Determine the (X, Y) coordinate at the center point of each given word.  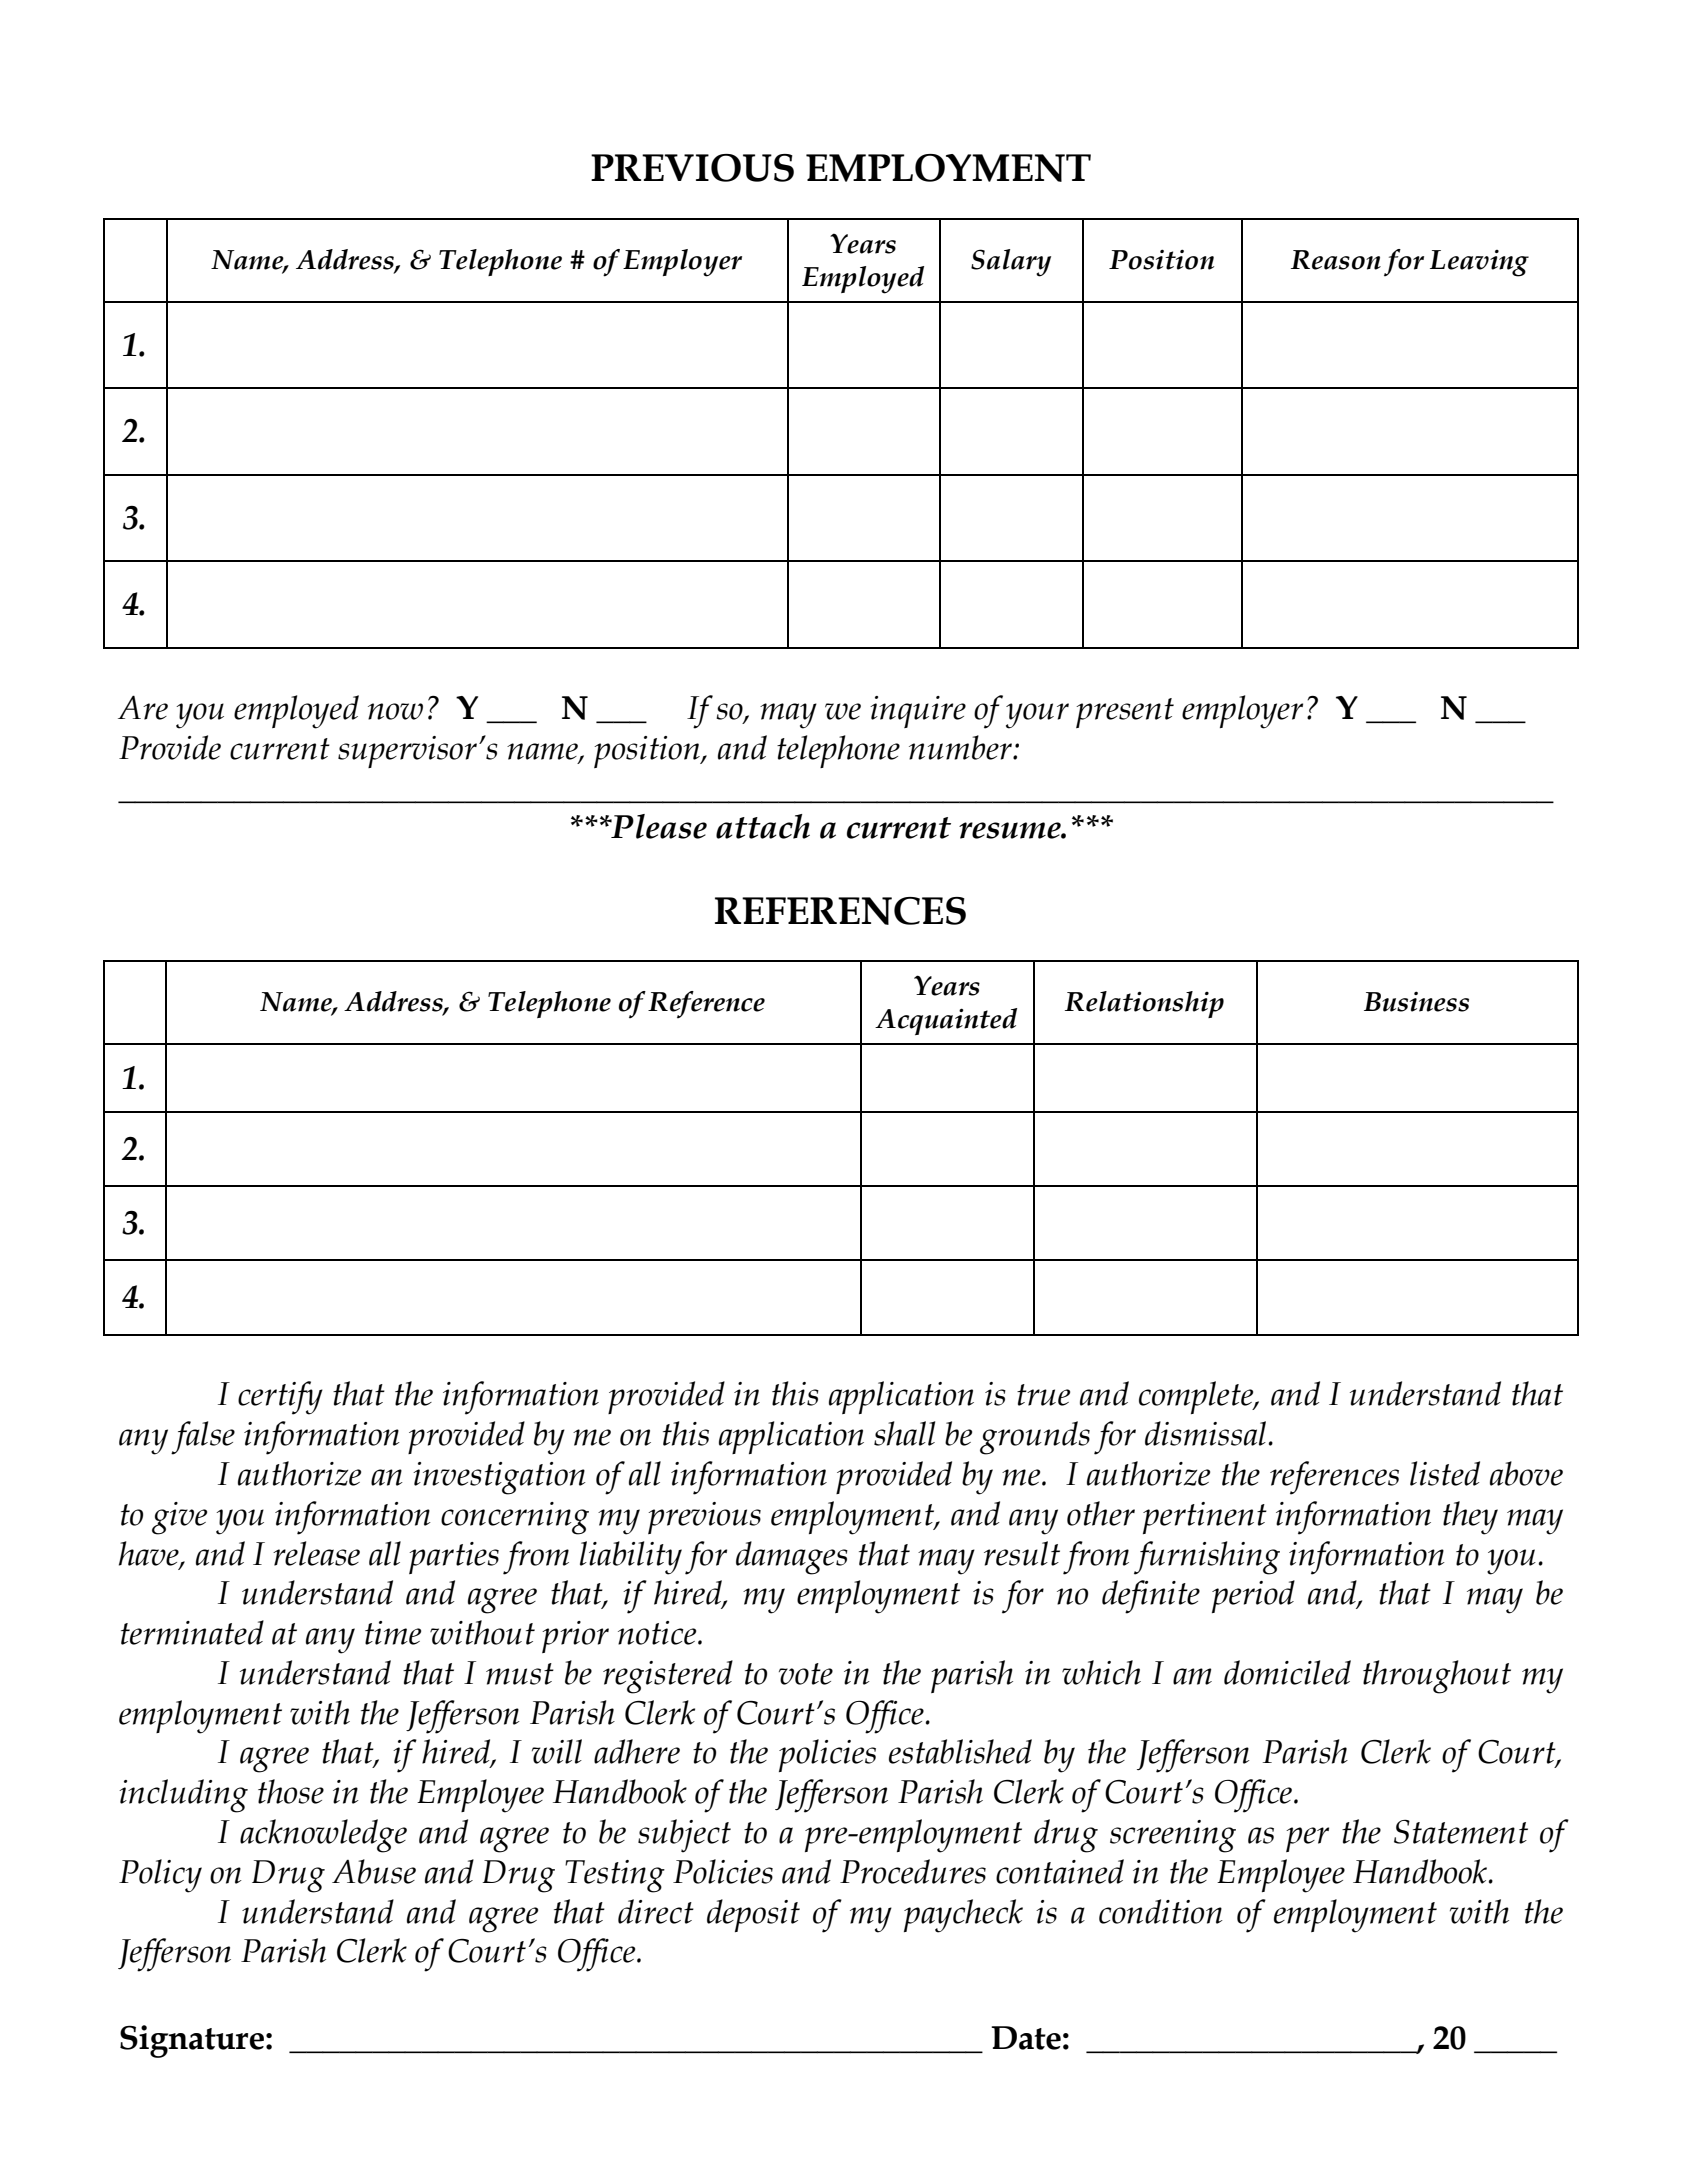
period (1253, 1596)
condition (1161, 1911)
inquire (918, 712)
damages (792, 1558)
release (316, 1553)
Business (1416, 1001)
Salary (1011, 263)
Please (658, 826)
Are (143, 707)
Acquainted (946, 1021)
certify (280, 1398)
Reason (1336, 260)
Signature (192, 2041)
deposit (753, 1915)
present (1125, 713)
